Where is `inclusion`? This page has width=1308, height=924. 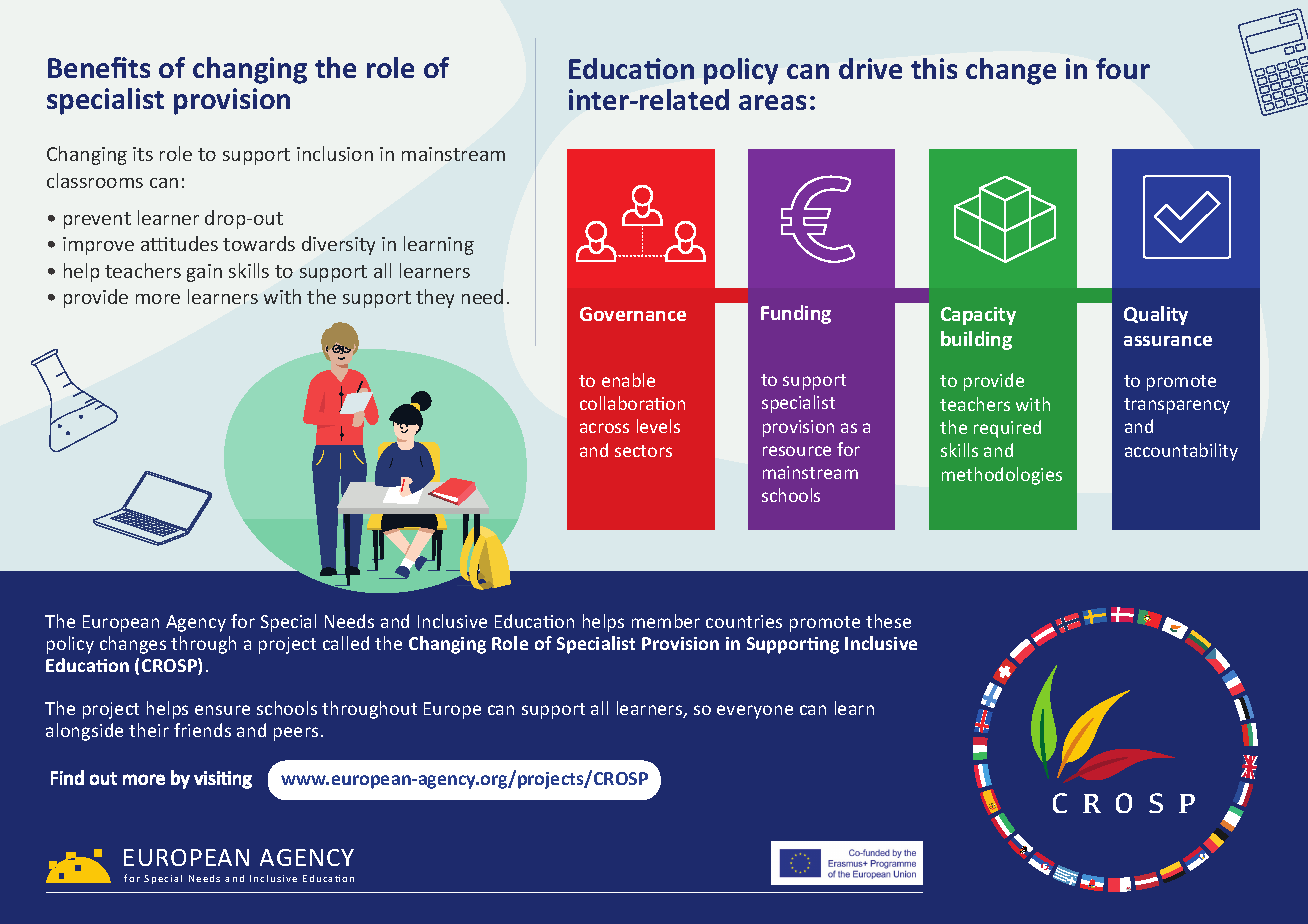 inclusion is located at coordinates (335, 153).
